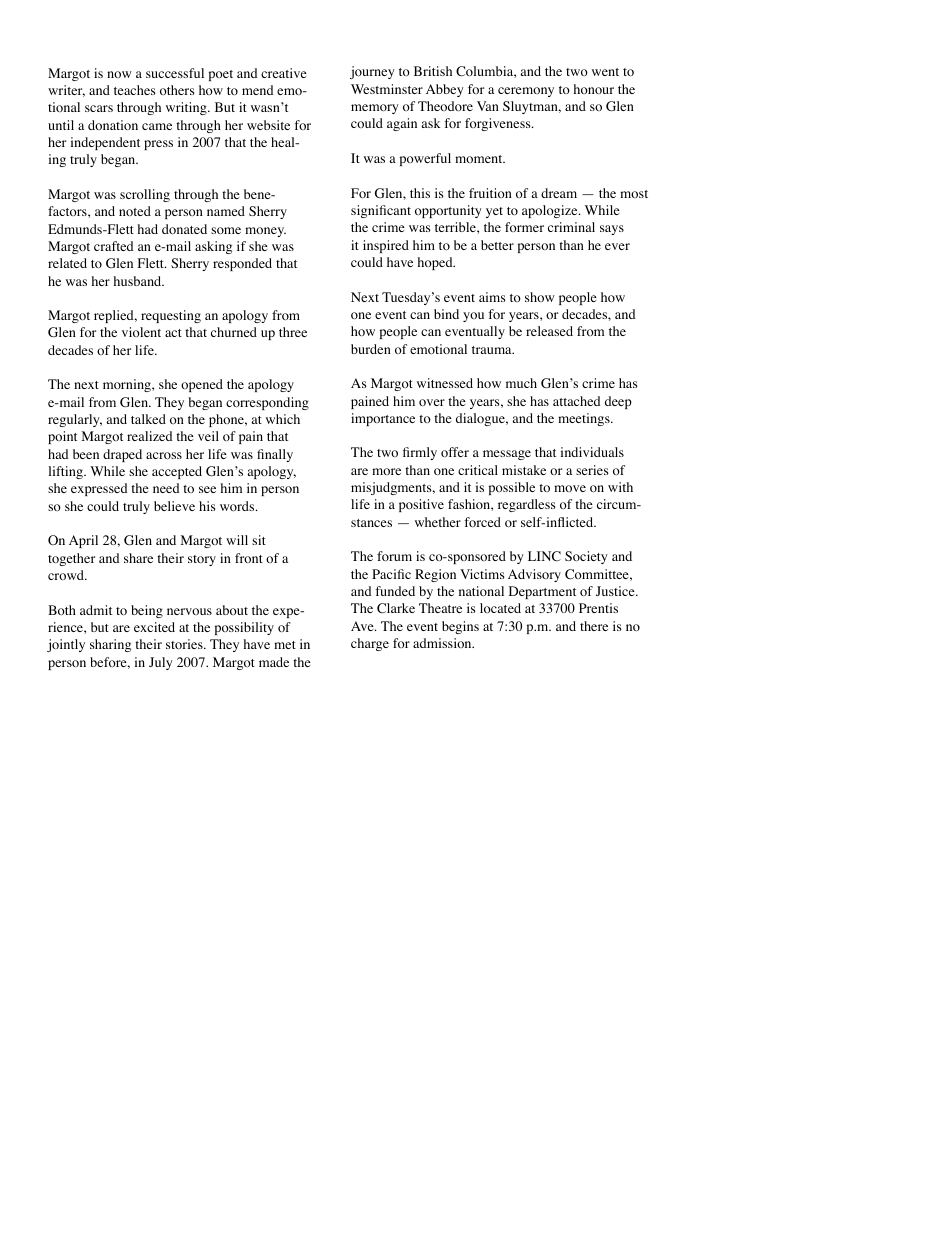  Describe the element at coordinates (594, 89) in the screenshot. I see `honour` at that location.
